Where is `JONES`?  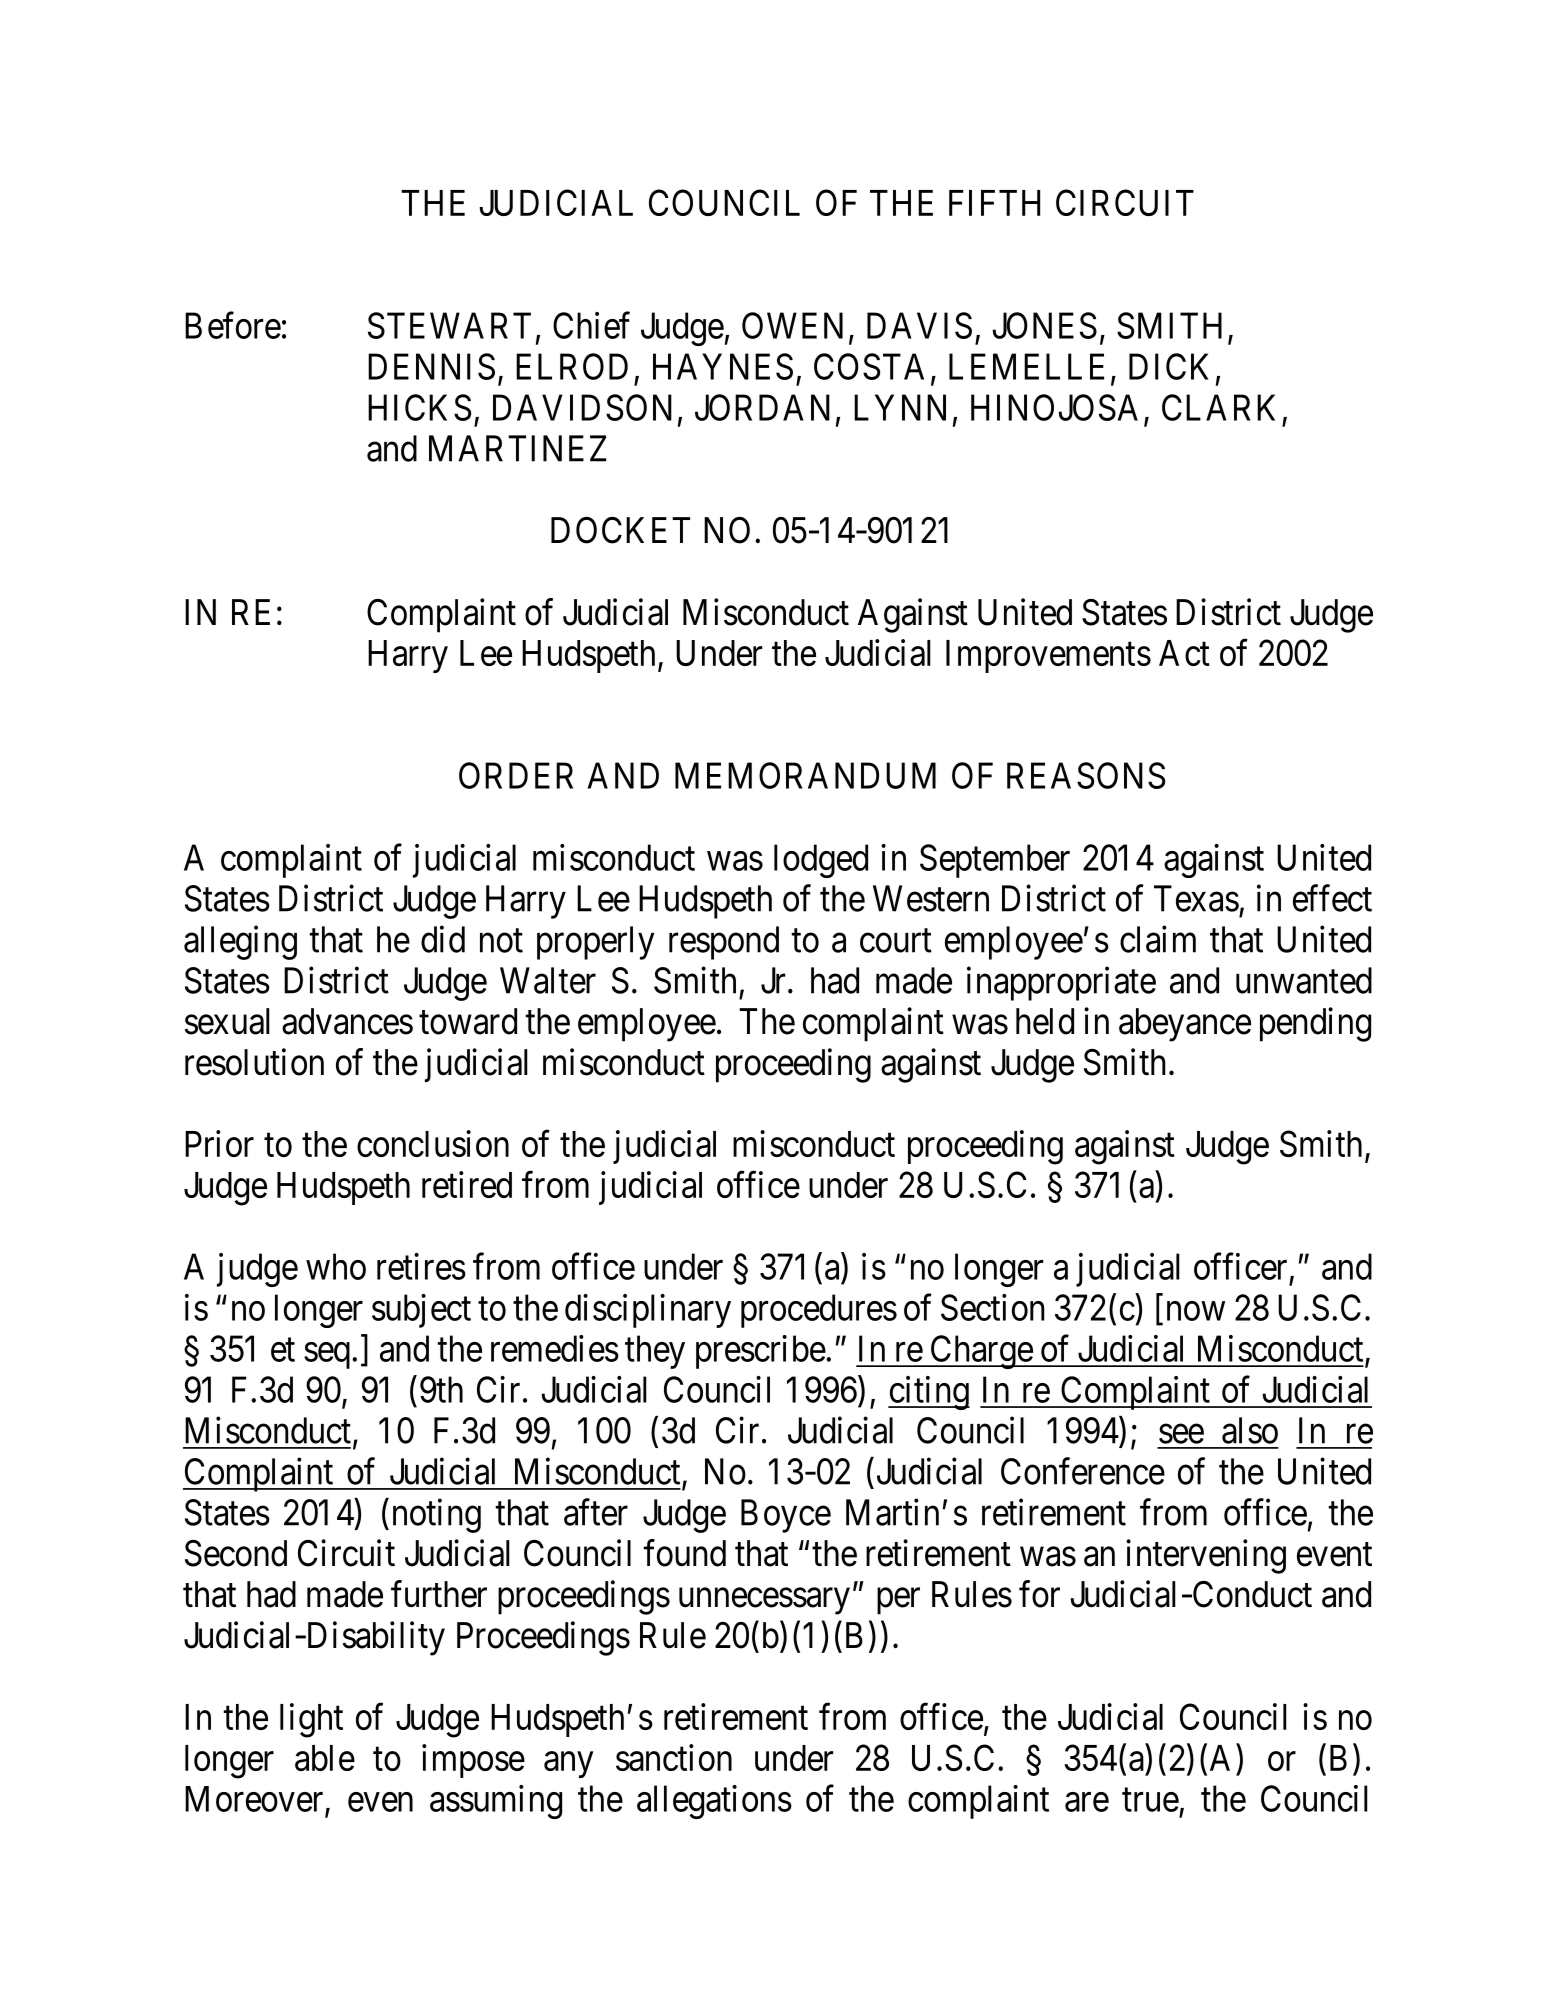 JONES is located at coordinates (1044, 325).
